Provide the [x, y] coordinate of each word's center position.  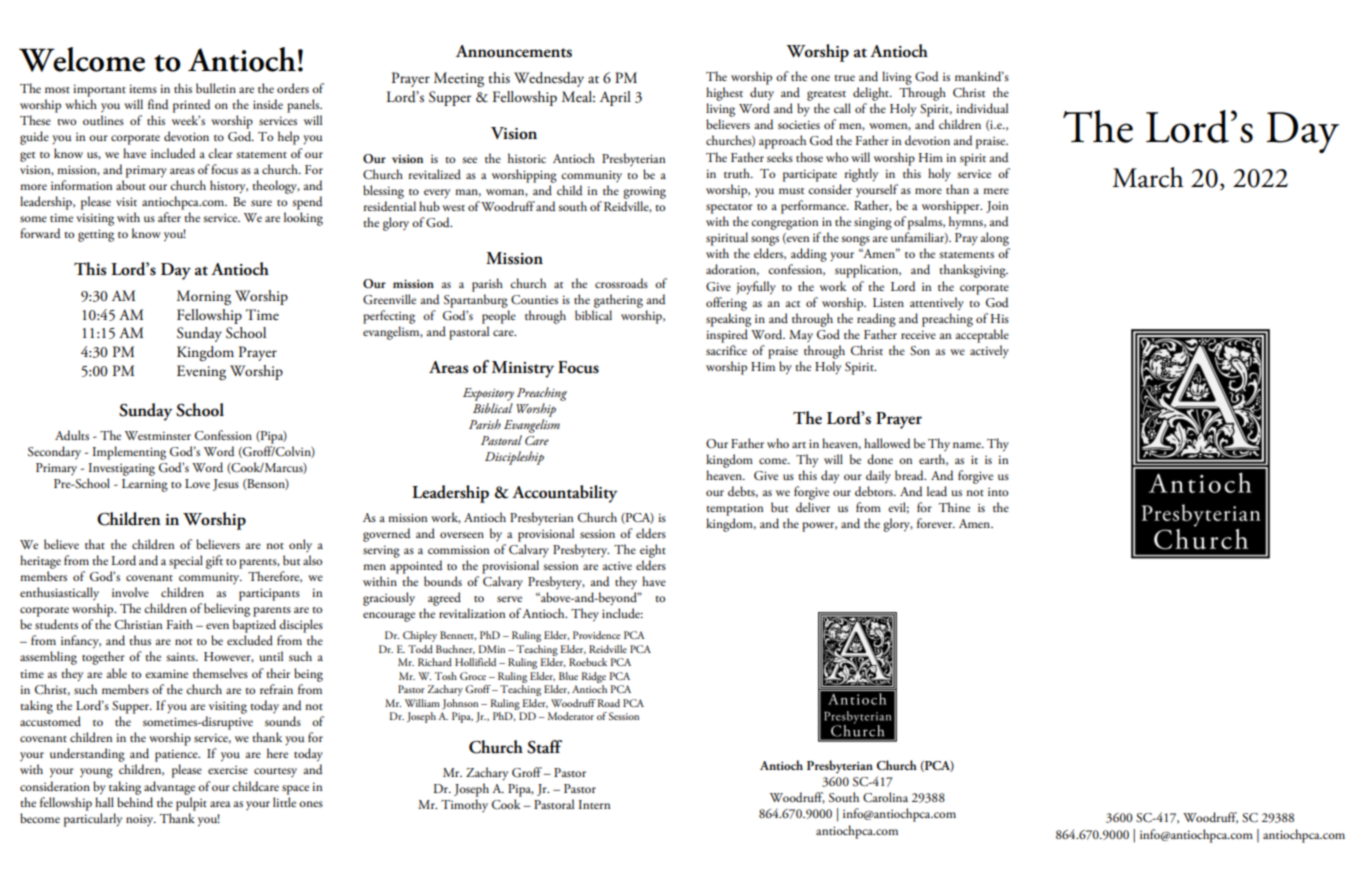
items [143, 88]
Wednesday [549, 79]
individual [982, 108]
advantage [169, 788]
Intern [594, 804]
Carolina [885, 797]
